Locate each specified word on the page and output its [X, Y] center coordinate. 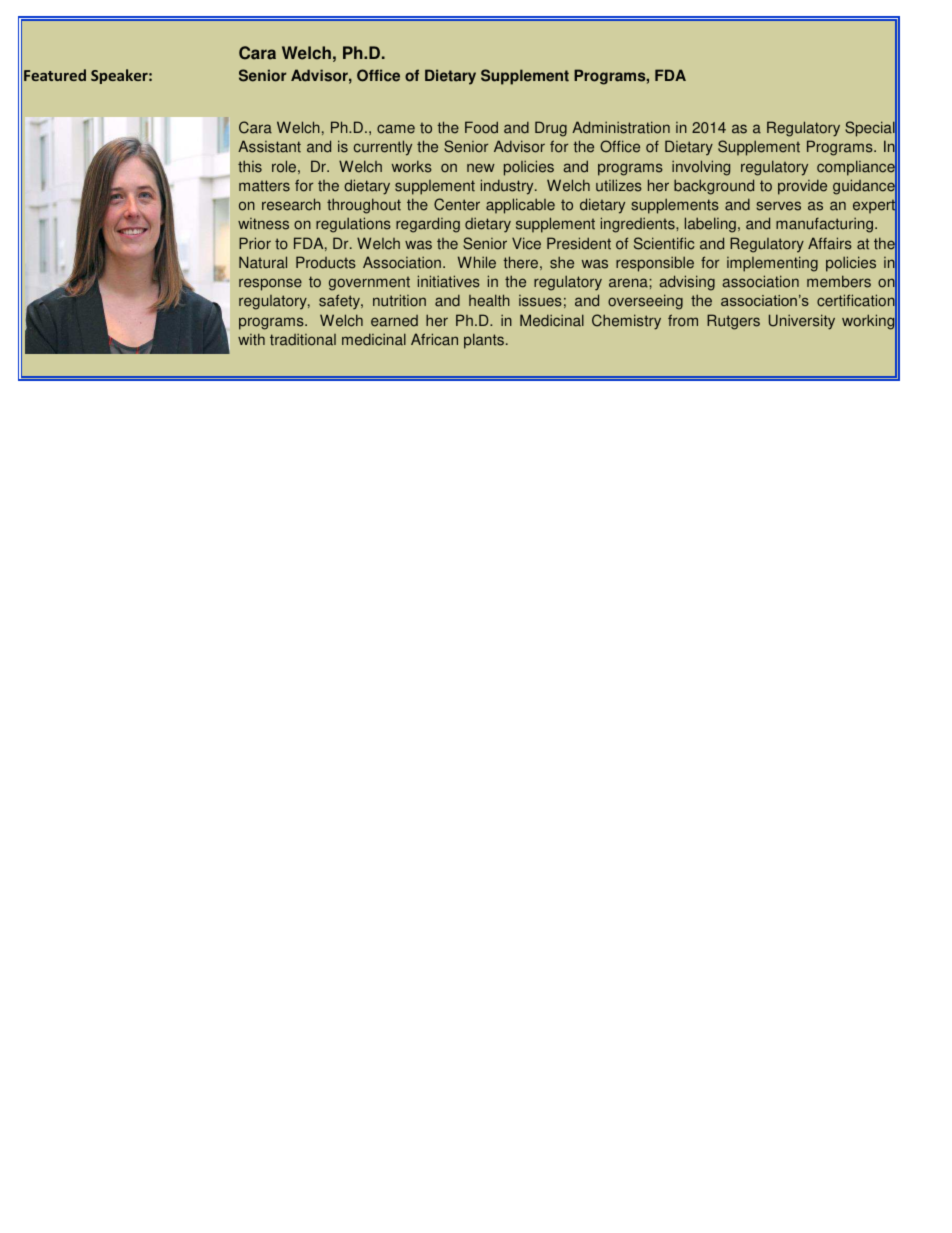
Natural [263, 262]
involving [701, 168]
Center [457, 204]
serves [778, 206]
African [434, 339]
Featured [55, 75]
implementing [772, 264]
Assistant [269, 146]
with [251, 339]
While [477, 262]
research [291, 204]
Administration [621, 127]
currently [383, 148]
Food [481, 127]
